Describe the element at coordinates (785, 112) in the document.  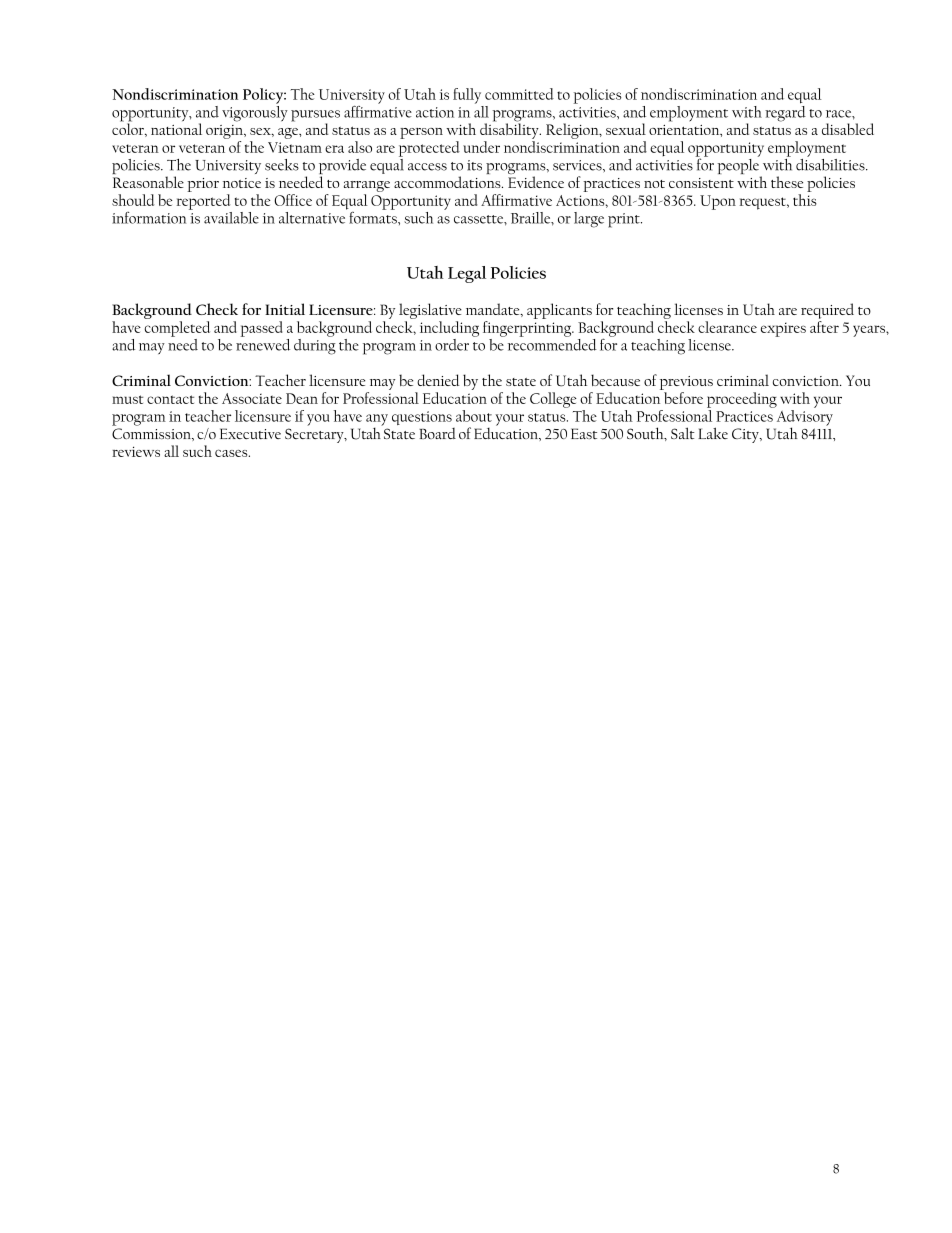
I see `regard` at that location.
